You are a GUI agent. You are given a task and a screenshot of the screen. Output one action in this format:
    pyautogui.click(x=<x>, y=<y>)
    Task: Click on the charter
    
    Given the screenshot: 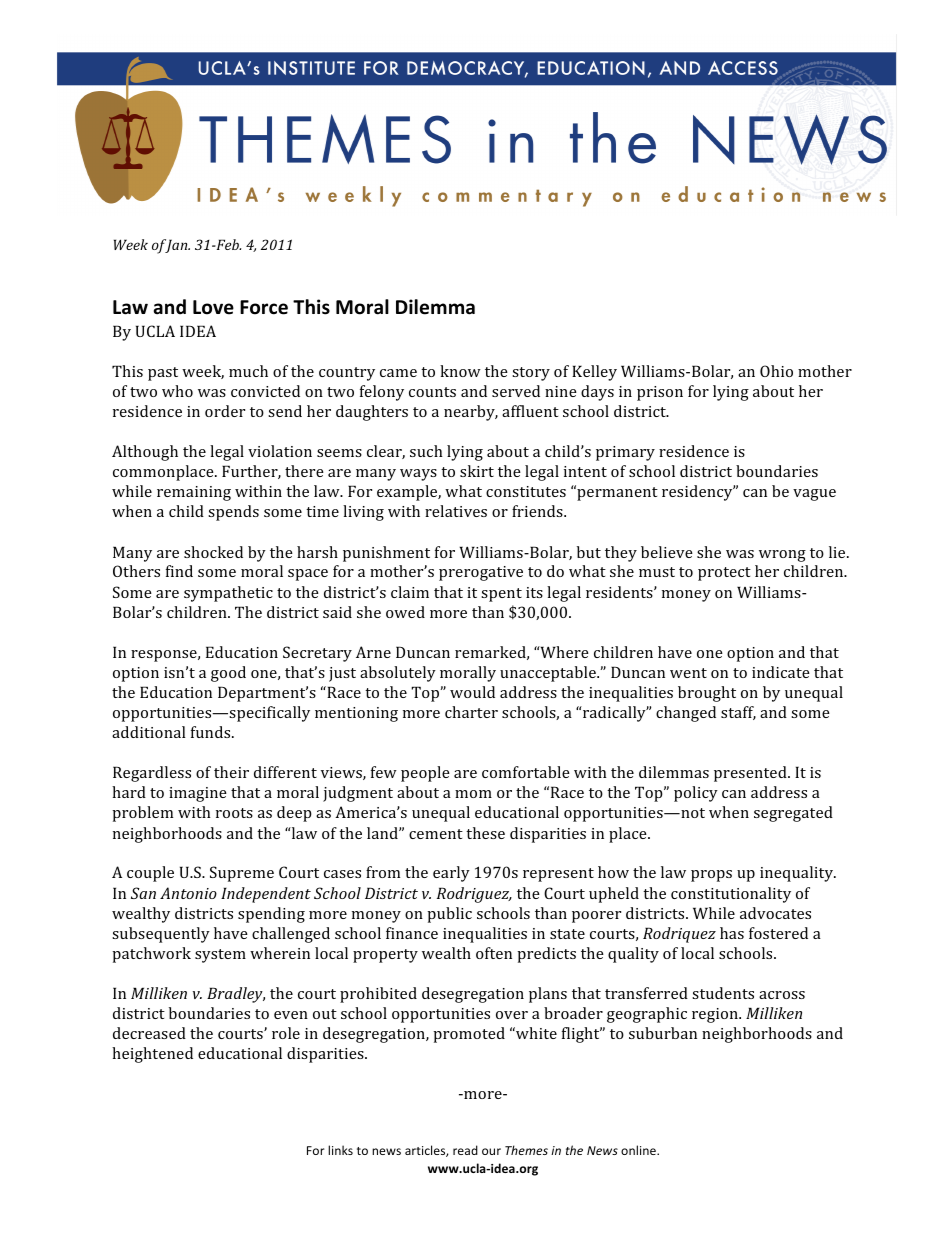 What is the action you would take?
    pyautogui.click(x=471, y=712)
